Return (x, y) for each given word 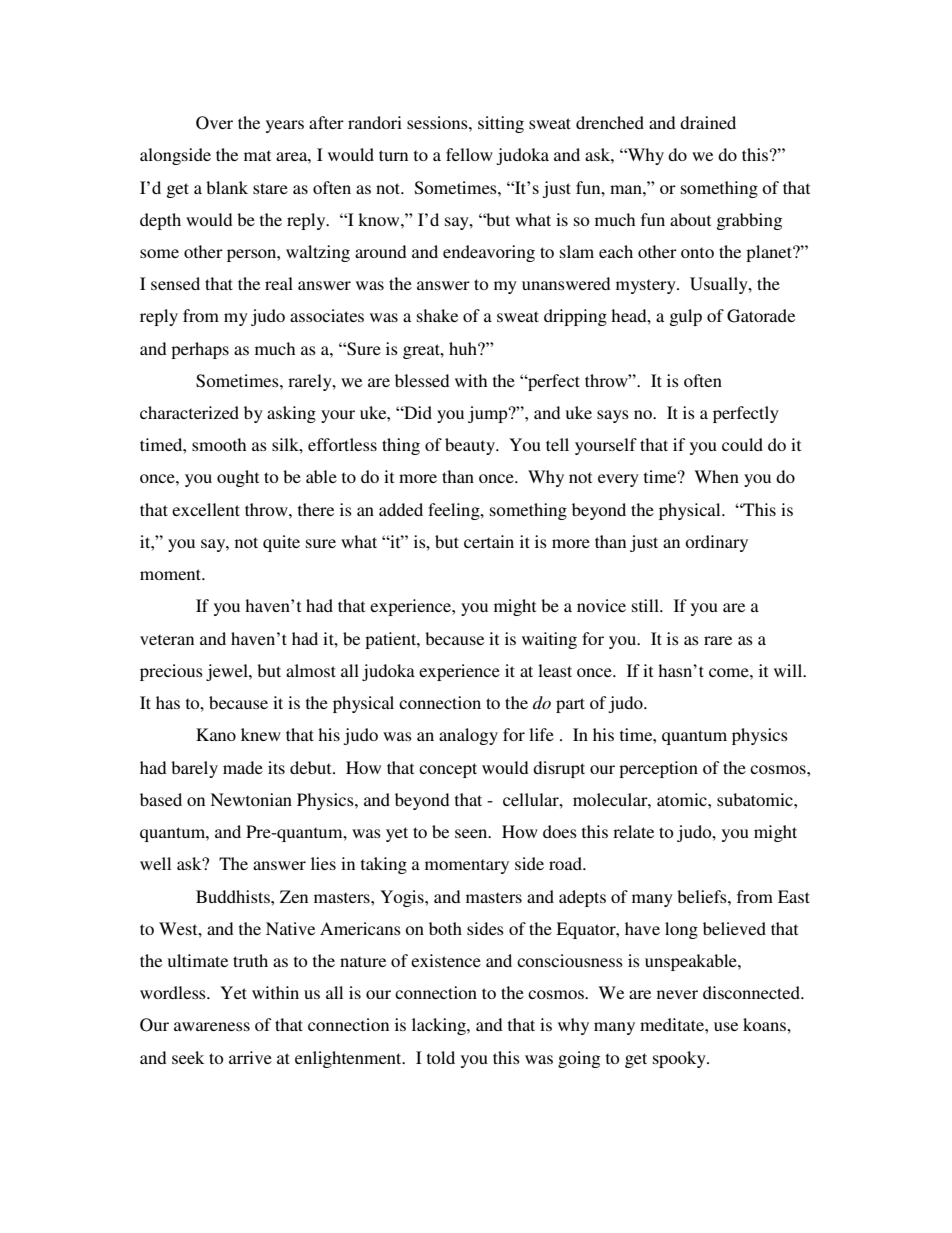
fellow (469, 154)
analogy (468, 736)
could (742, 444)
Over (214, 123)
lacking (440, 1026)
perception (658, 769)
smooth (219, 444)
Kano (216, 734)
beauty (471, 446)
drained (708, 122)
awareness (212, 1026)
